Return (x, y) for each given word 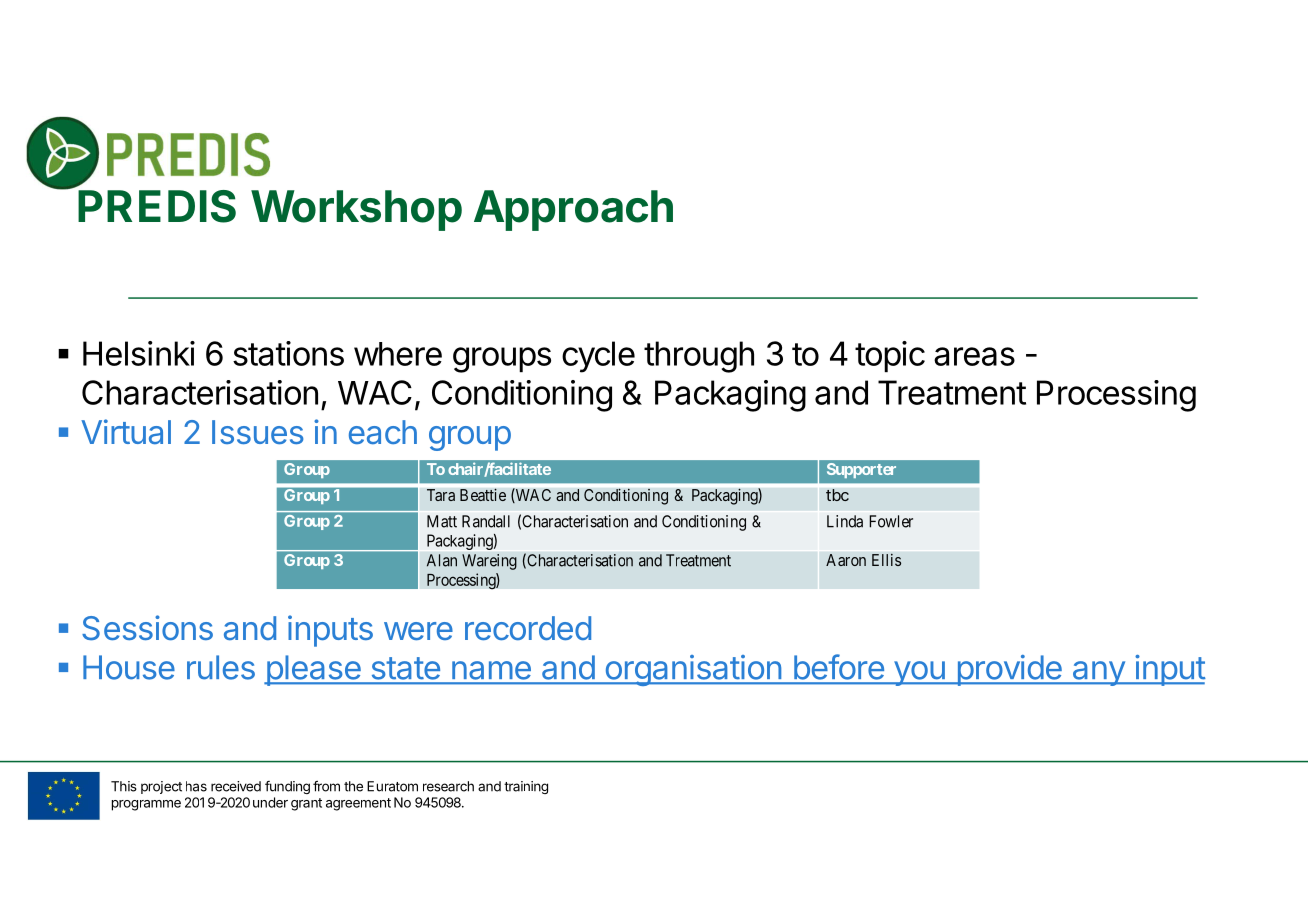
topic (890, 356)
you (919, 673)
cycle (598, 357)
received (236, 786)
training (526, 787)
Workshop (356, 210)
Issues (257, 432)
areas (974, 356)
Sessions (147, 628)
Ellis (886, 560)
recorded (528, 628)
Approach (573, 210)
